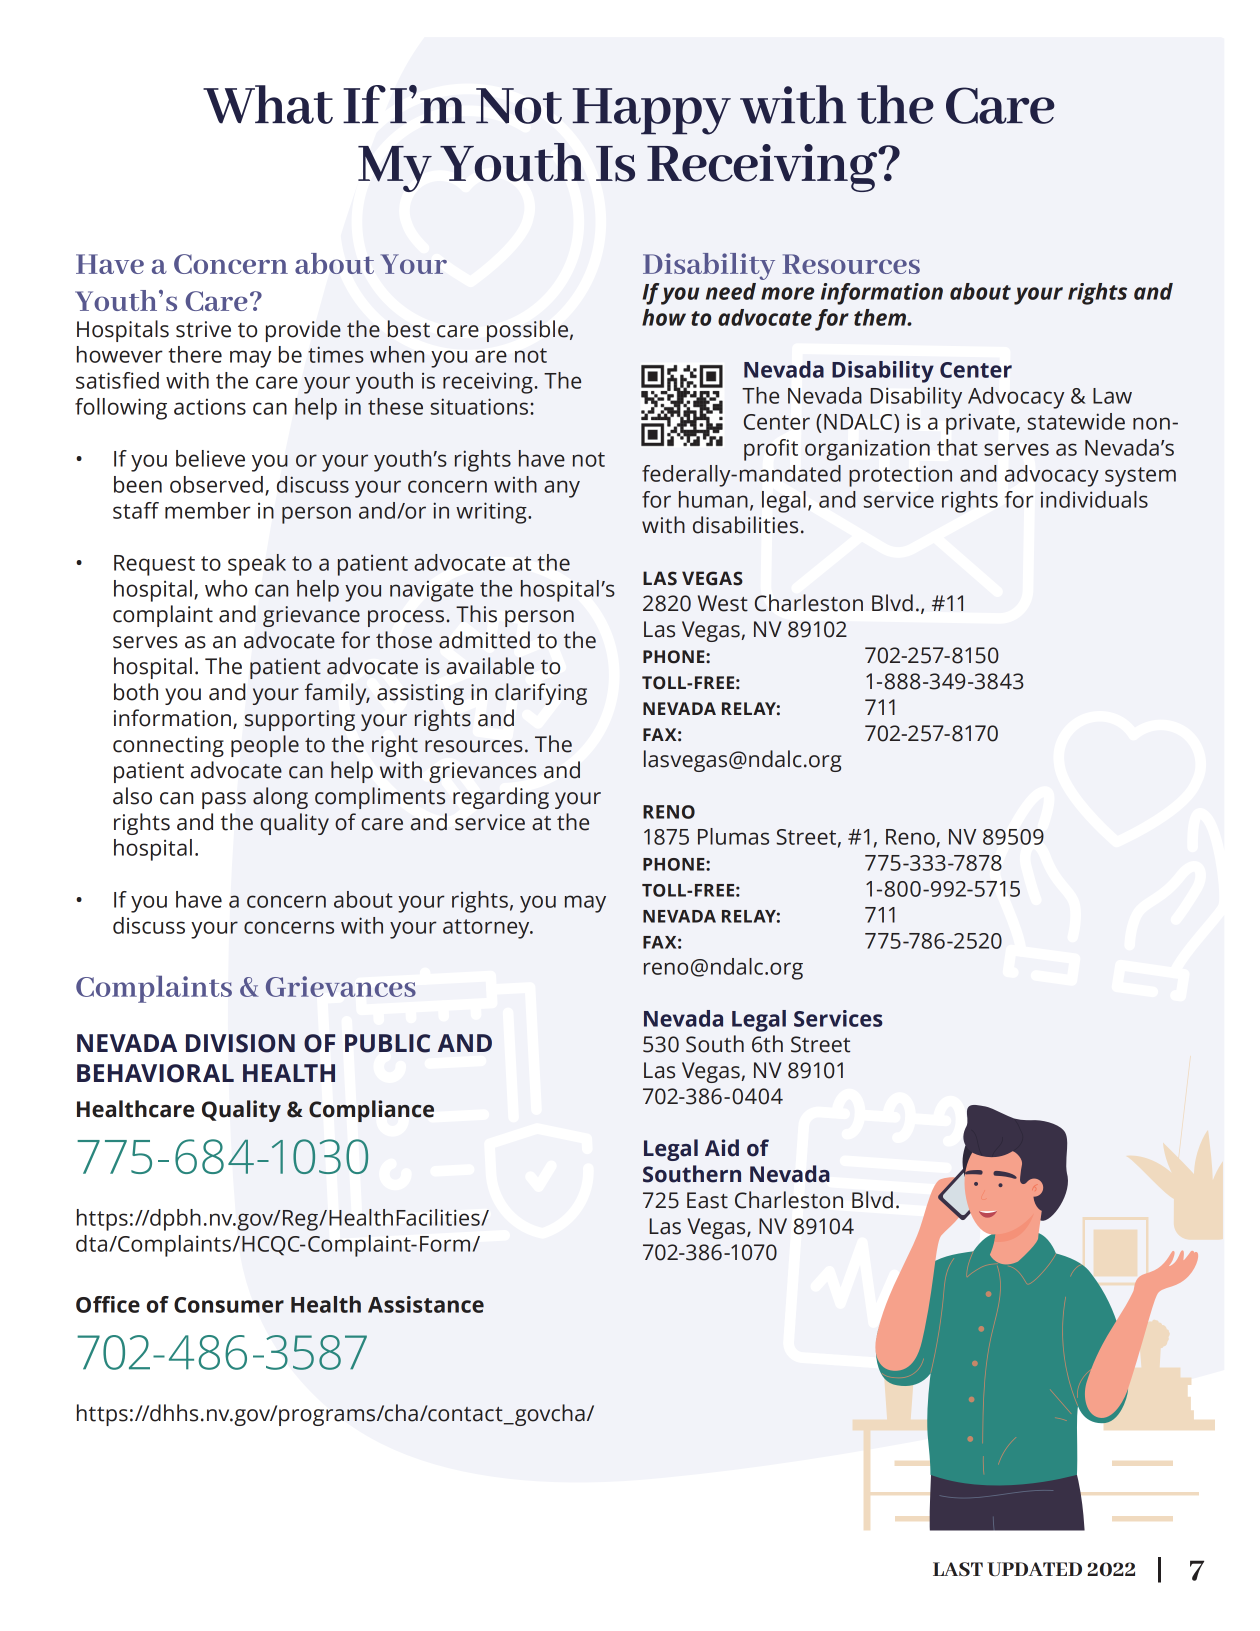 This image has width=1260, height=1631. Describe the element at coordinates (1034, 1569) in the image. I see `UPDATED` at that location.
